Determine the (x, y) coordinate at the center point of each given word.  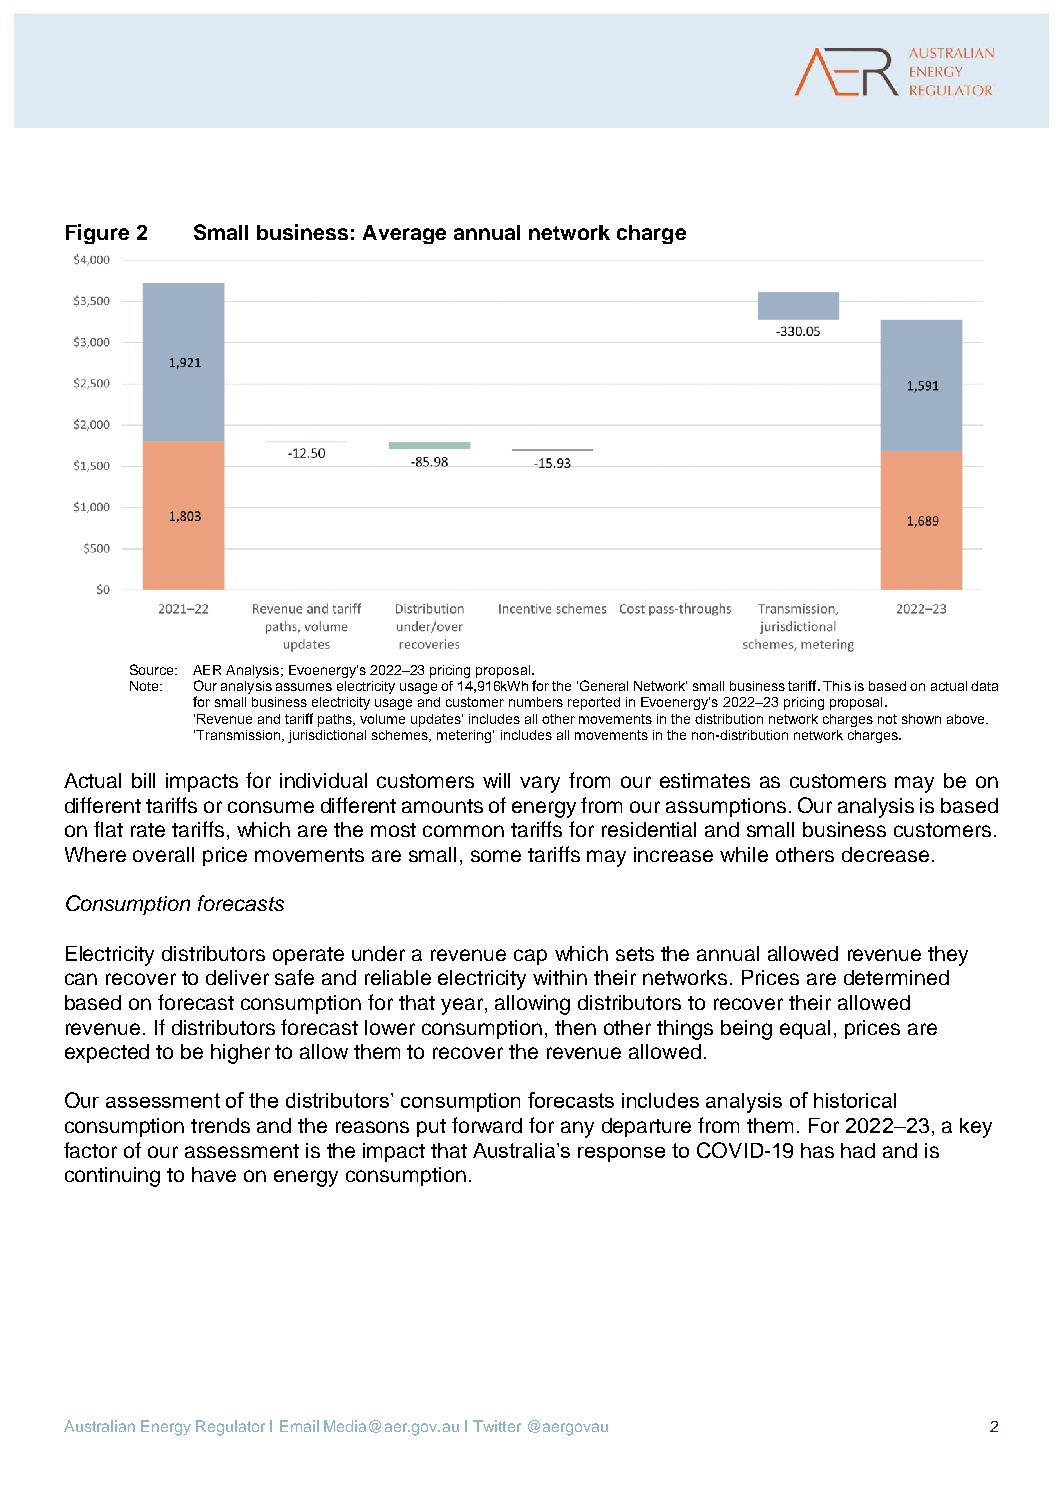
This (837, 686)
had (858, 1150)
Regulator (230, 1428)
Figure (97, 234)
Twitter (497, 1426)
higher (240, 1054)
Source (153, 669)
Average (404, 234)
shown (921, 719)
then (575, 1027)
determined (896, 977)
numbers (536, 702)
